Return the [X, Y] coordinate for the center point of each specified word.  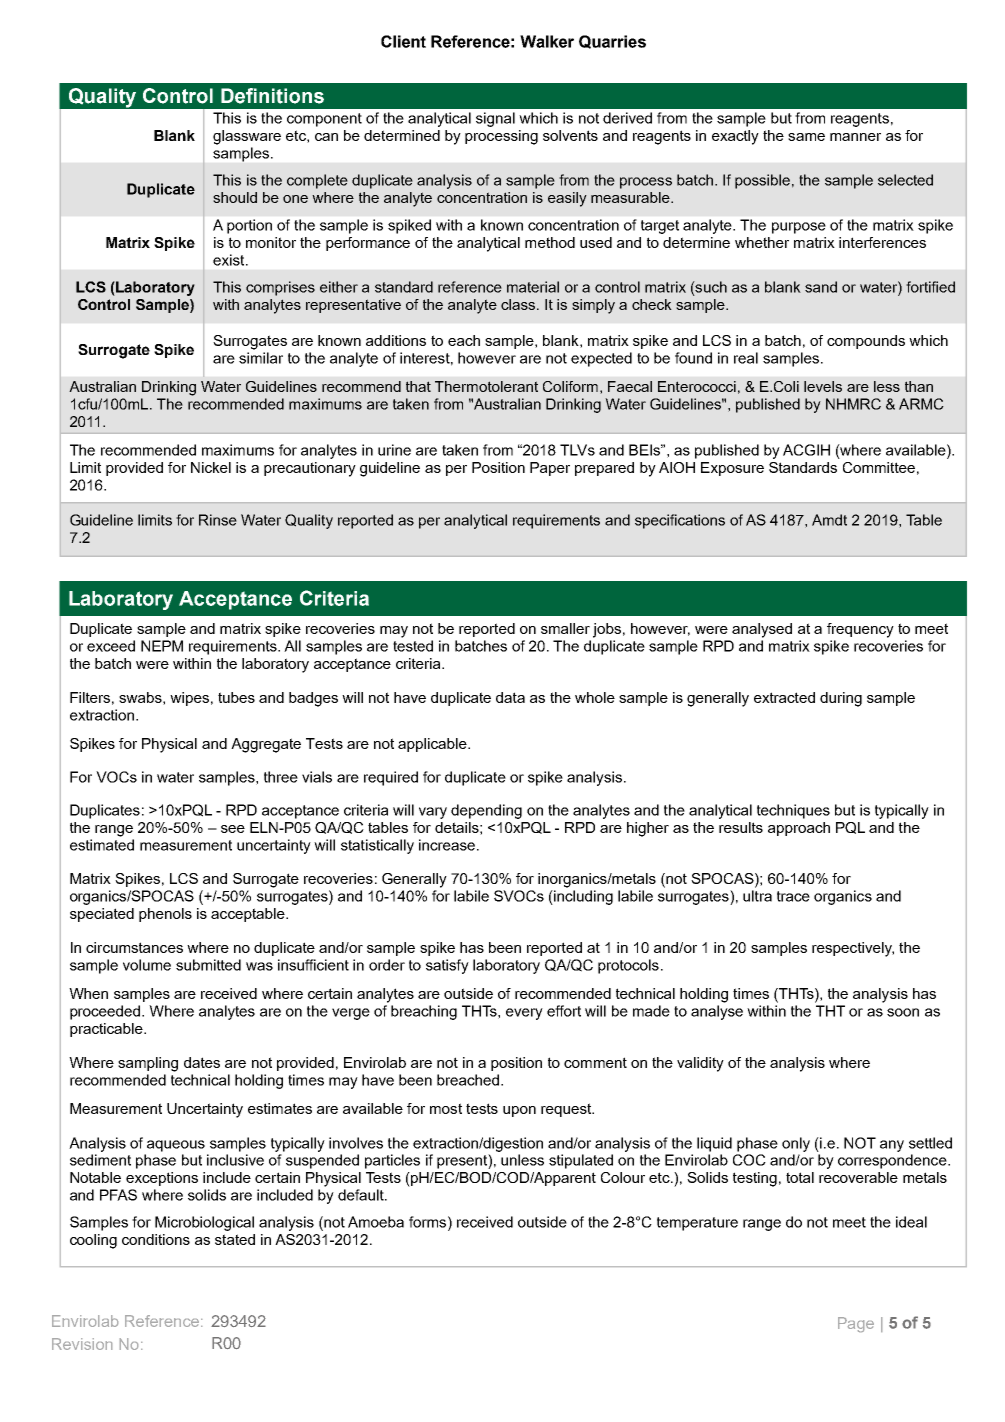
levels [823, 386]
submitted [208, 965]
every [524, 1014]
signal [495, 119]
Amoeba [376, 1222]
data [510, 697]
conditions [156, 1239]
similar [261, 358]
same [806, 137]
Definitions [272, 96]
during [841, 699]
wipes [189, 699]
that [418, 386]
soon [903, 1012]
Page [856, 1324]
